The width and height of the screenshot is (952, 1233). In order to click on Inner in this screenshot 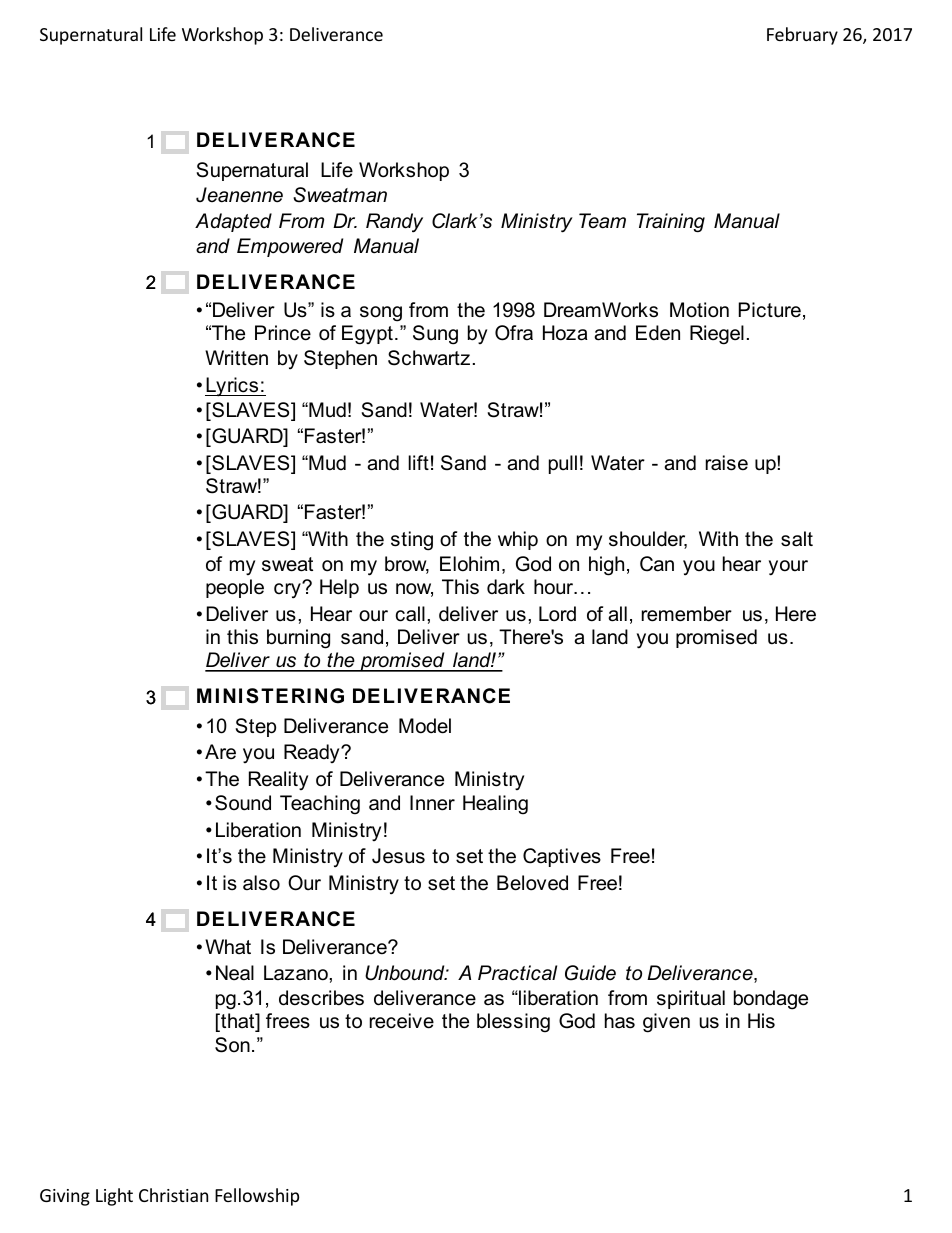, I will do `click(432, 803)`.
